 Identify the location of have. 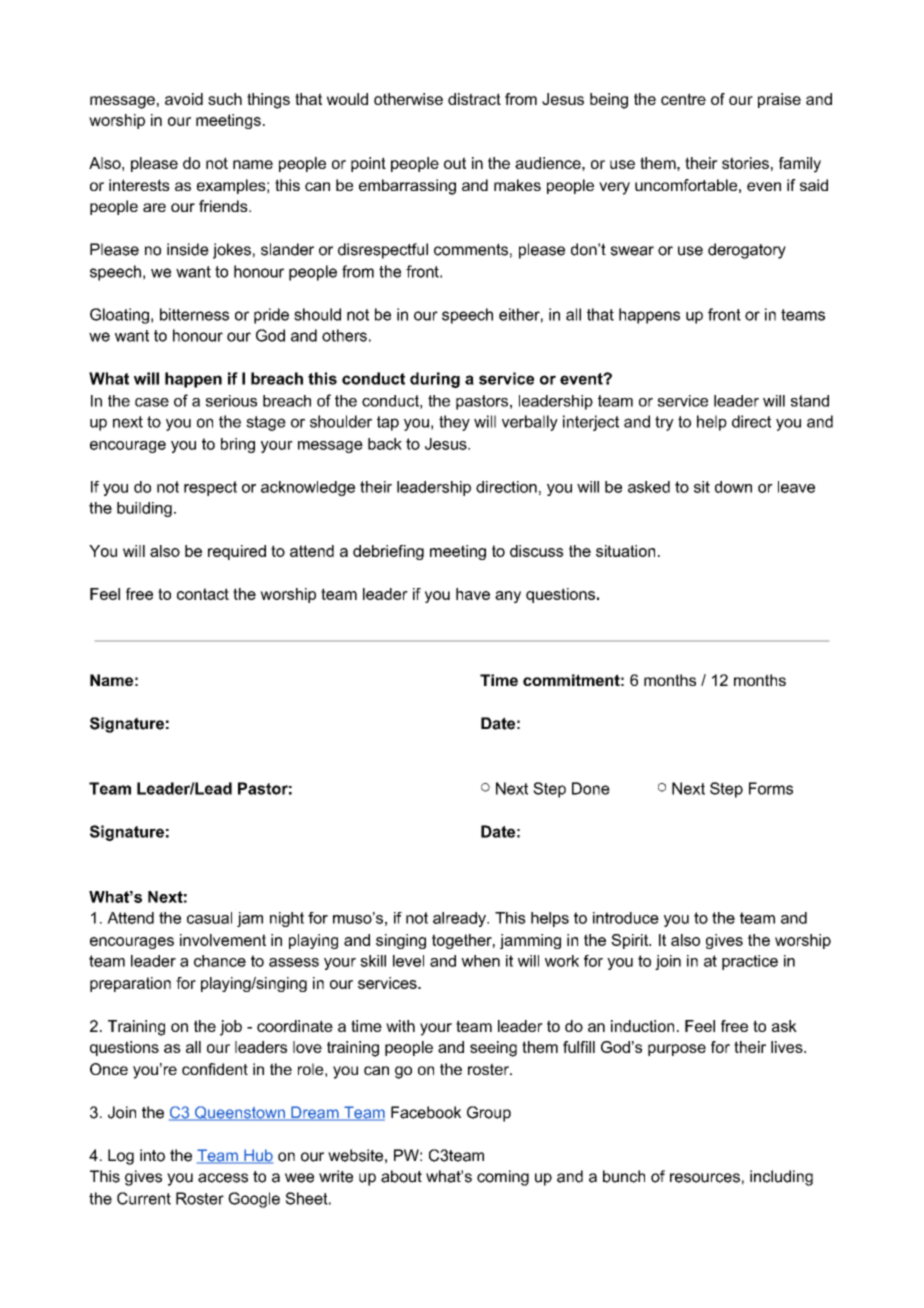
(473, 594).
